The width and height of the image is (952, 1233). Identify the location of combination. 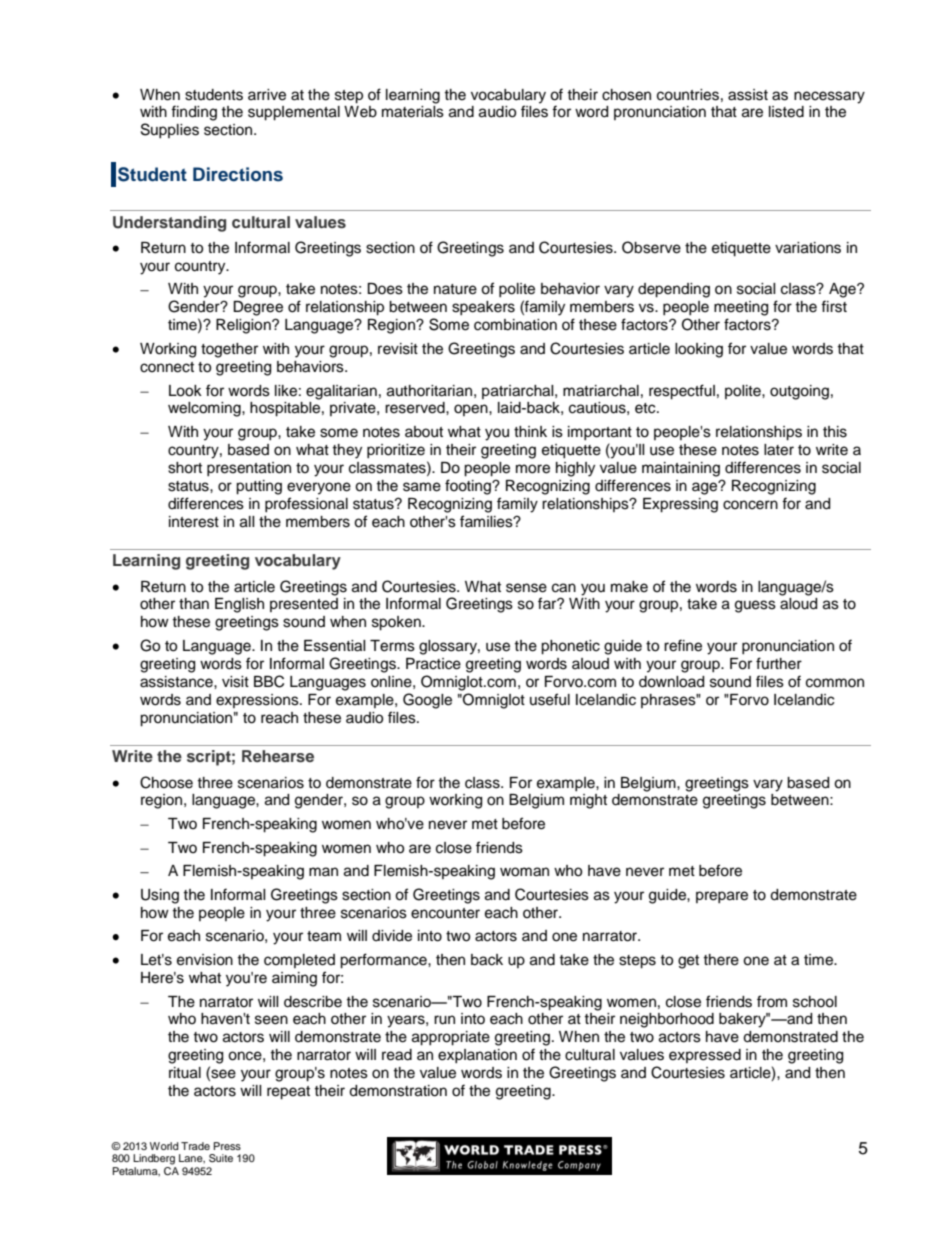
(515, 325).
